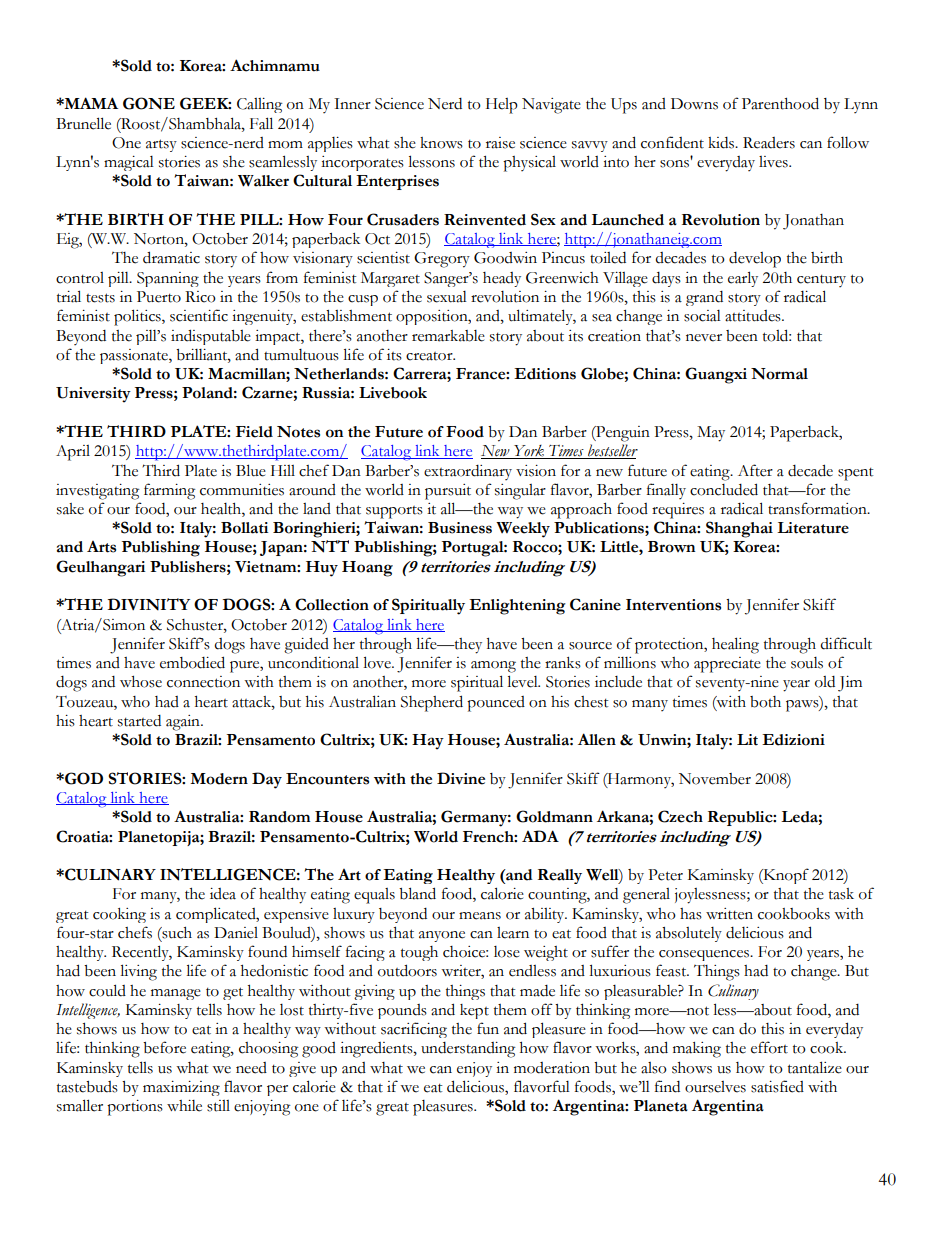  I want to click on DIVINITY, so click(149, 604).
